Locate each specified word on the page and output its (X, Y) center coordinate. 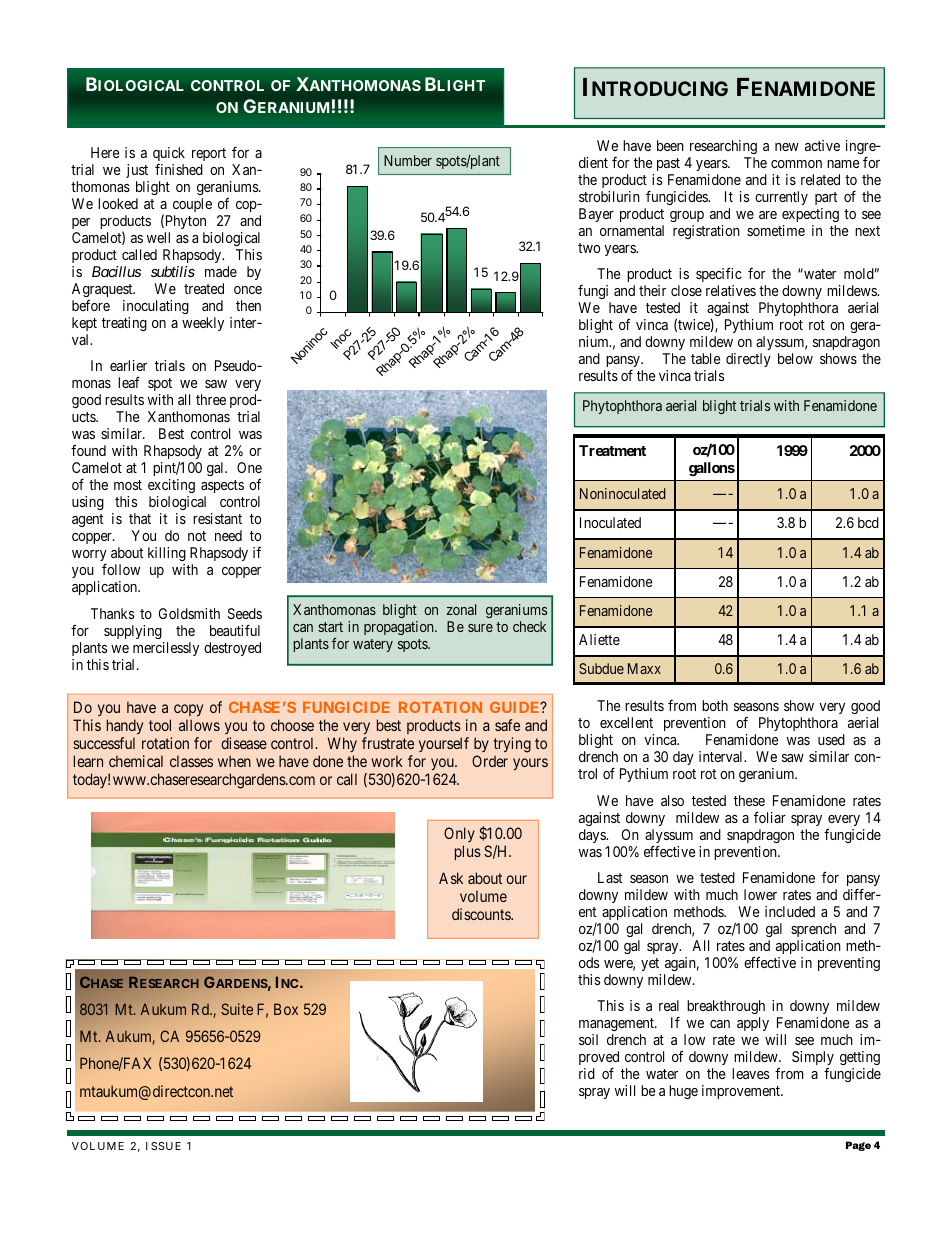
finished (179, 169)
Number (408, 160)
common (796, 164)
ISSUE (163, 1146)
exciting (171, 486)
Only (459, 836)
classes (191, 761)
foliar (770, 817)
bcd (868, 522)
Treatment (612, 450)
